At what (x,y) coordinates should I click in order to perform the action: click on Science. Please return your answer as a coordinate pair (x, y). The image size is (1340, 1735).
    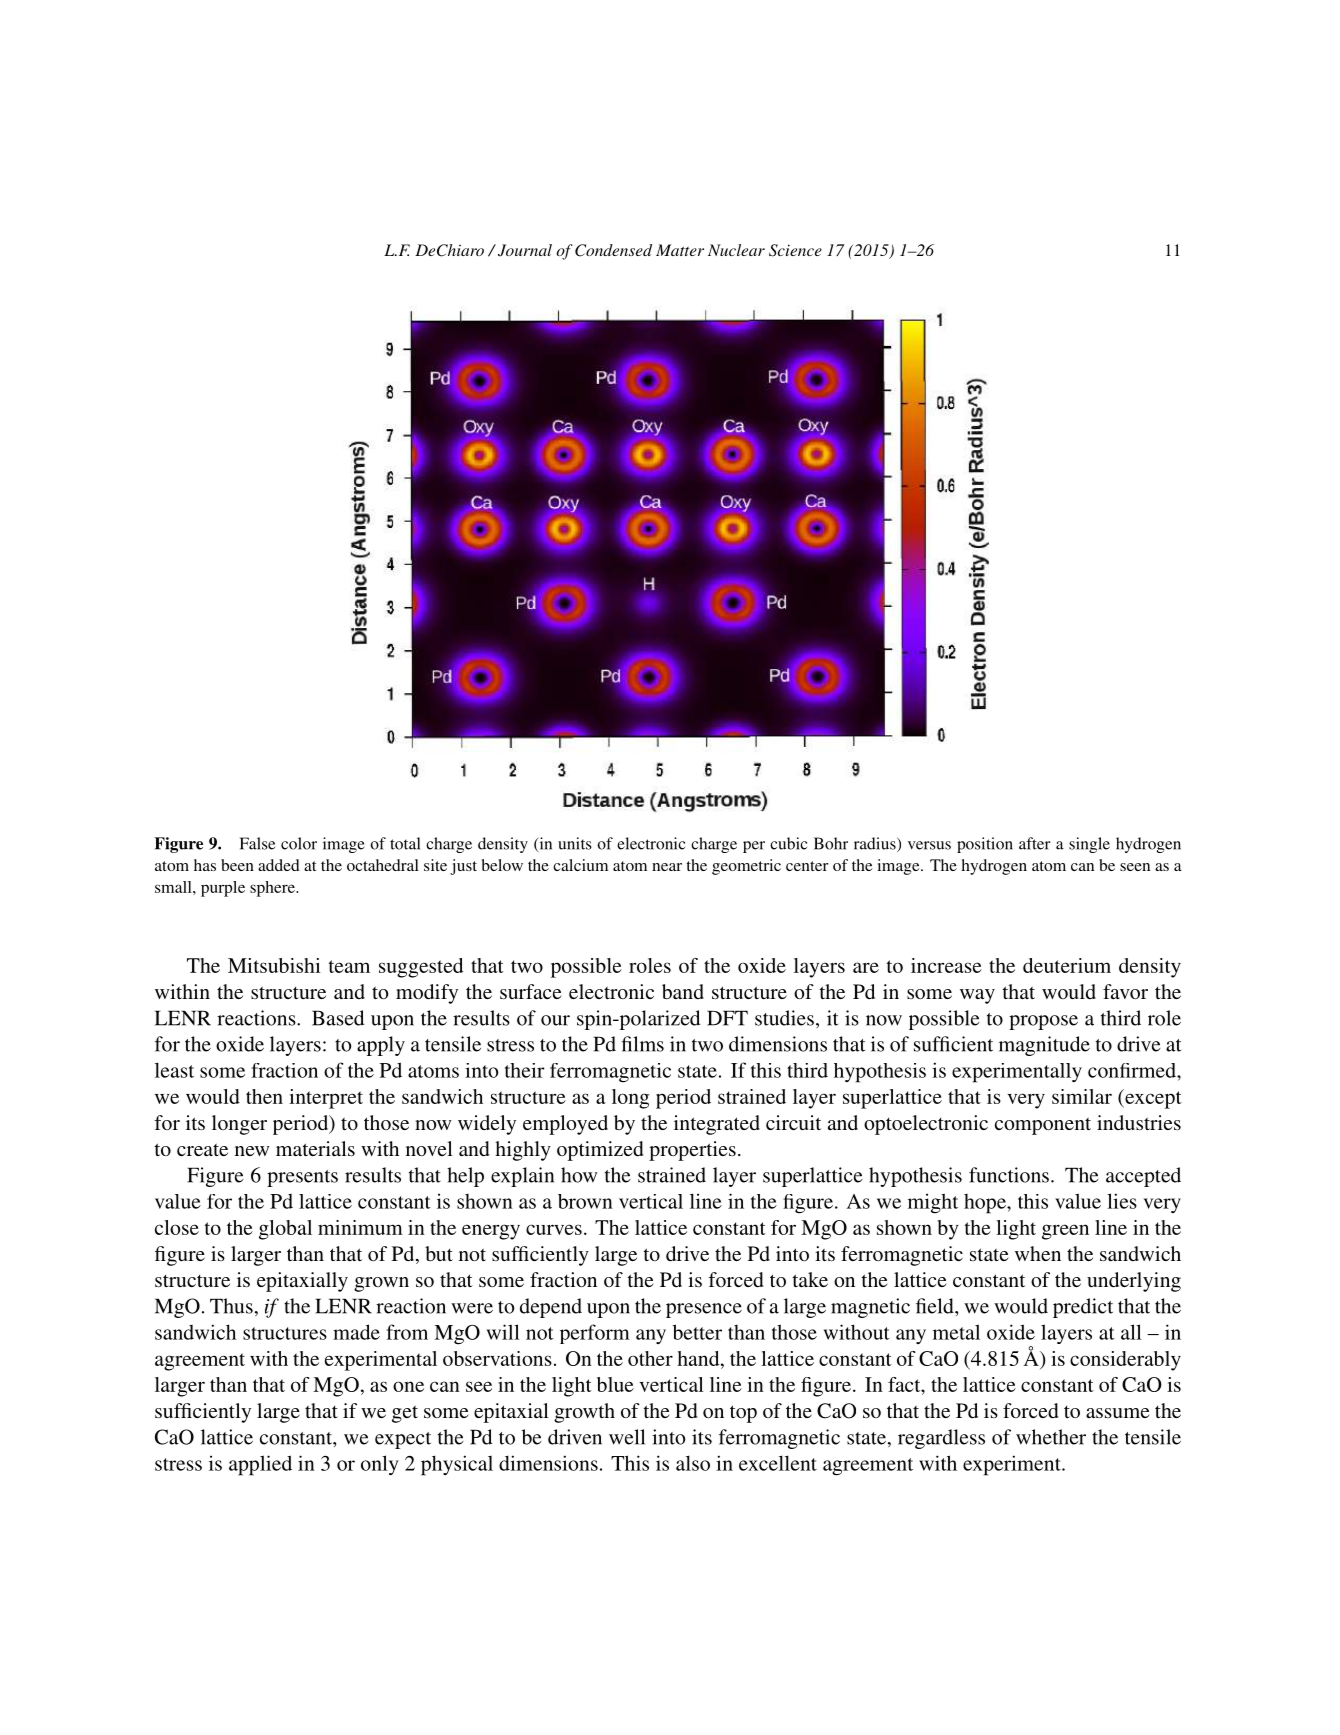
    Looking at the image, I should click on (795, 250).
